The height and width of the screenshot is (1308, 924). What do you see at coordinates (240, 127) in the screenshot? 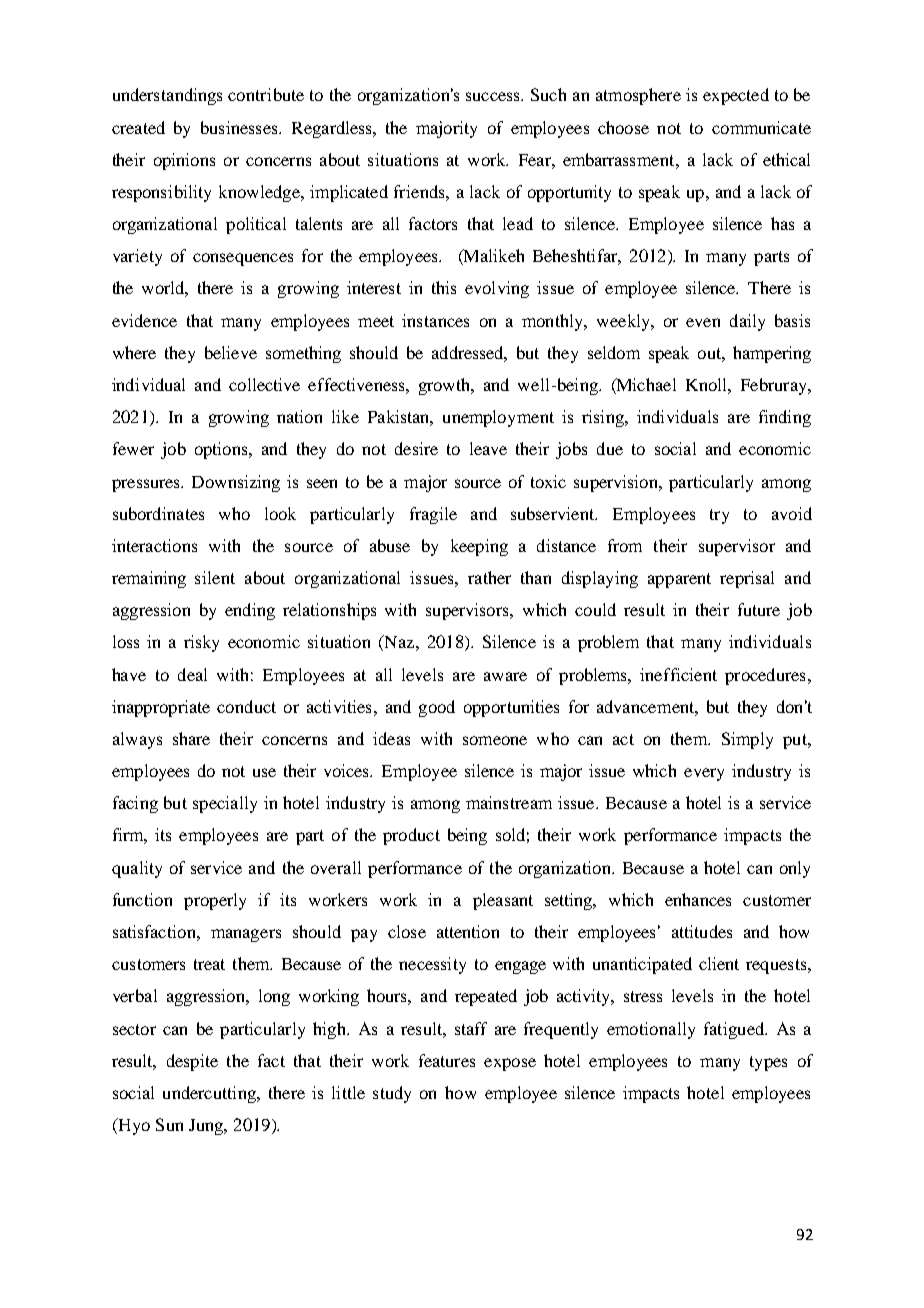
I see `businesses` at bounding box center [240, 127].
